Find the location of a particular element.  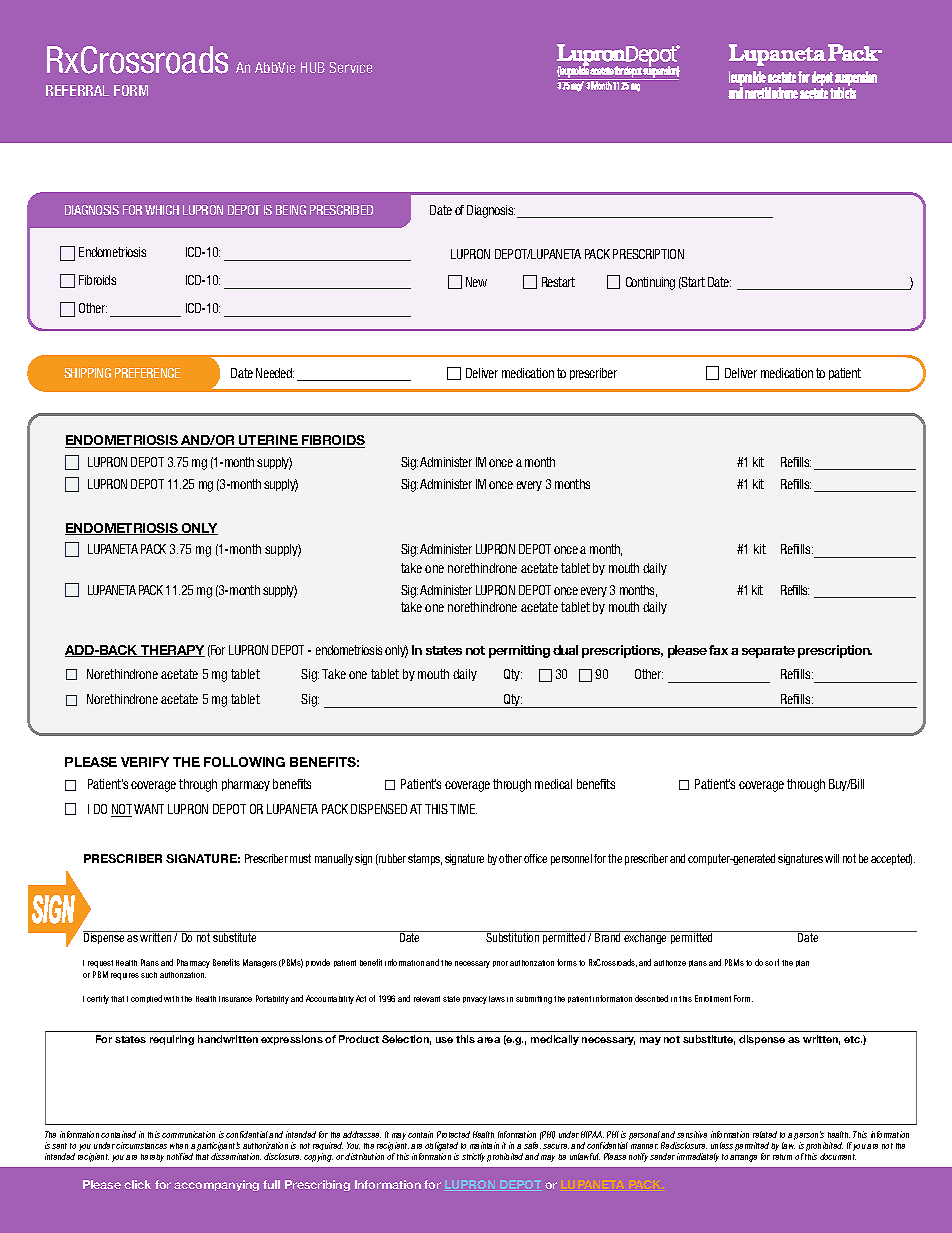

maintain is located at coordinates (484, 1145).
